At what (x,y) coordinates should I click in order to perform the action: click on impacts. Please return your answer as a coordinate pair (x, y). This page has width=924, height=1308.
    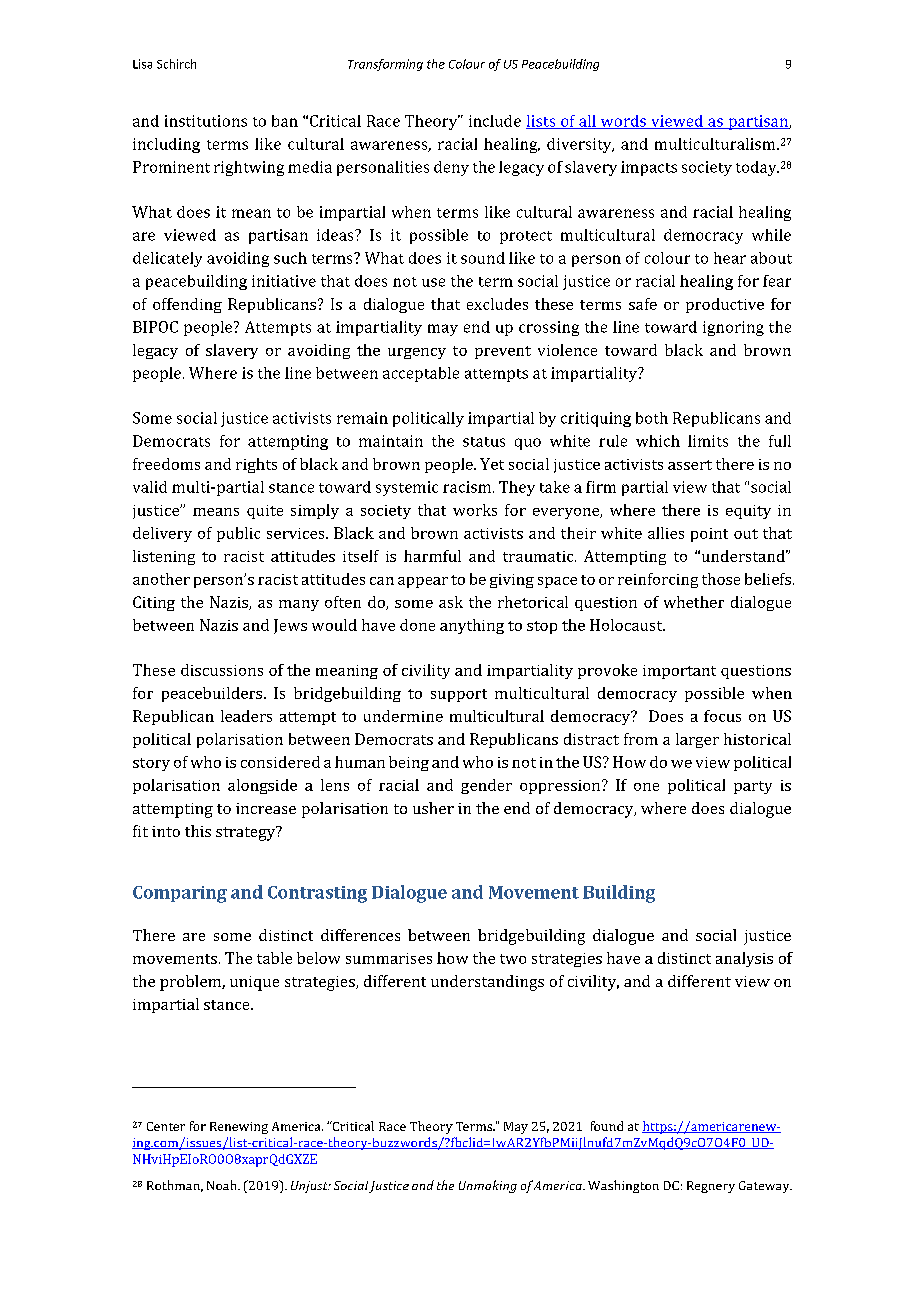
    Looking at the image, I should click on (649, 168).
